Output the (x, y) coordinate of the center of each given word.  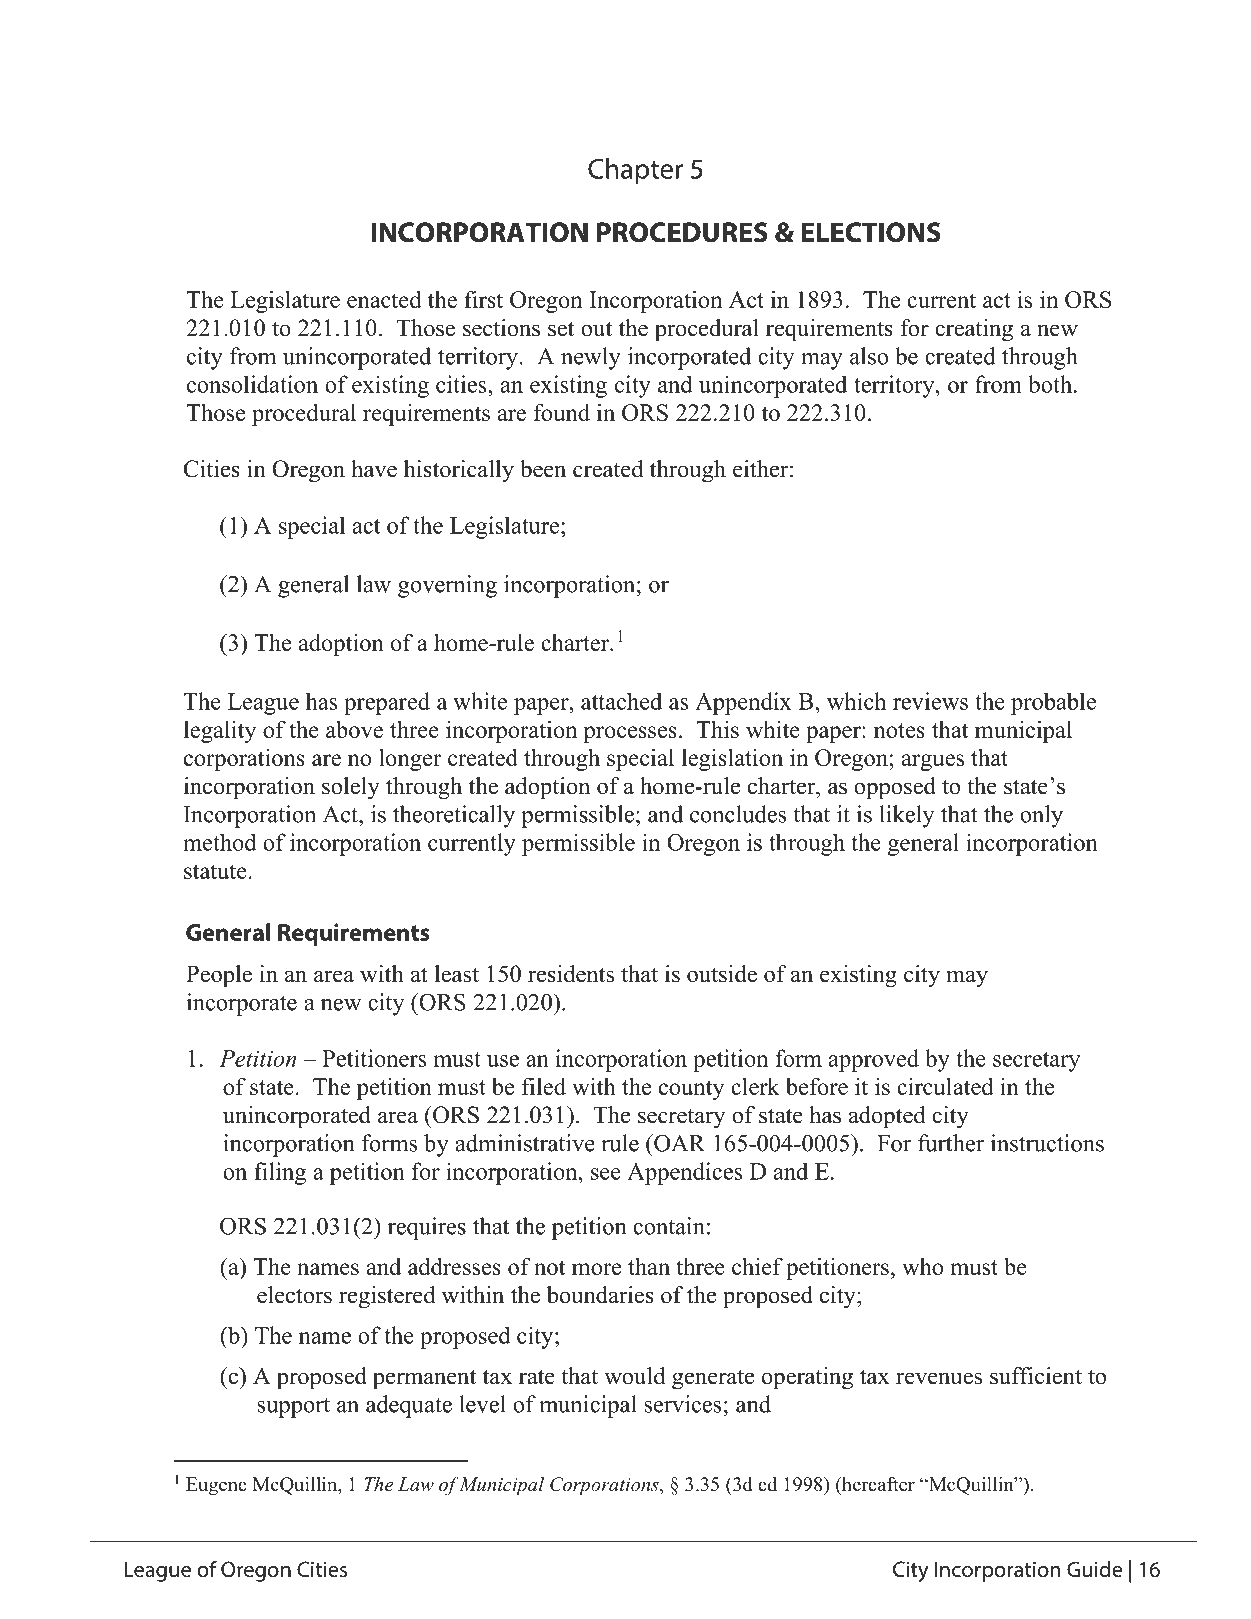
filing (280, 1173)
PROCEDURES (682, 232)
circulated (945, 1086)
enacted (384, 299)
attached (621, 701)
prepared (387, 703)
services (682, 1404)
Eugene (216, 1486)
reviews (930, 701)
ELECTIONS (871, 232)
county (691, 1090)
